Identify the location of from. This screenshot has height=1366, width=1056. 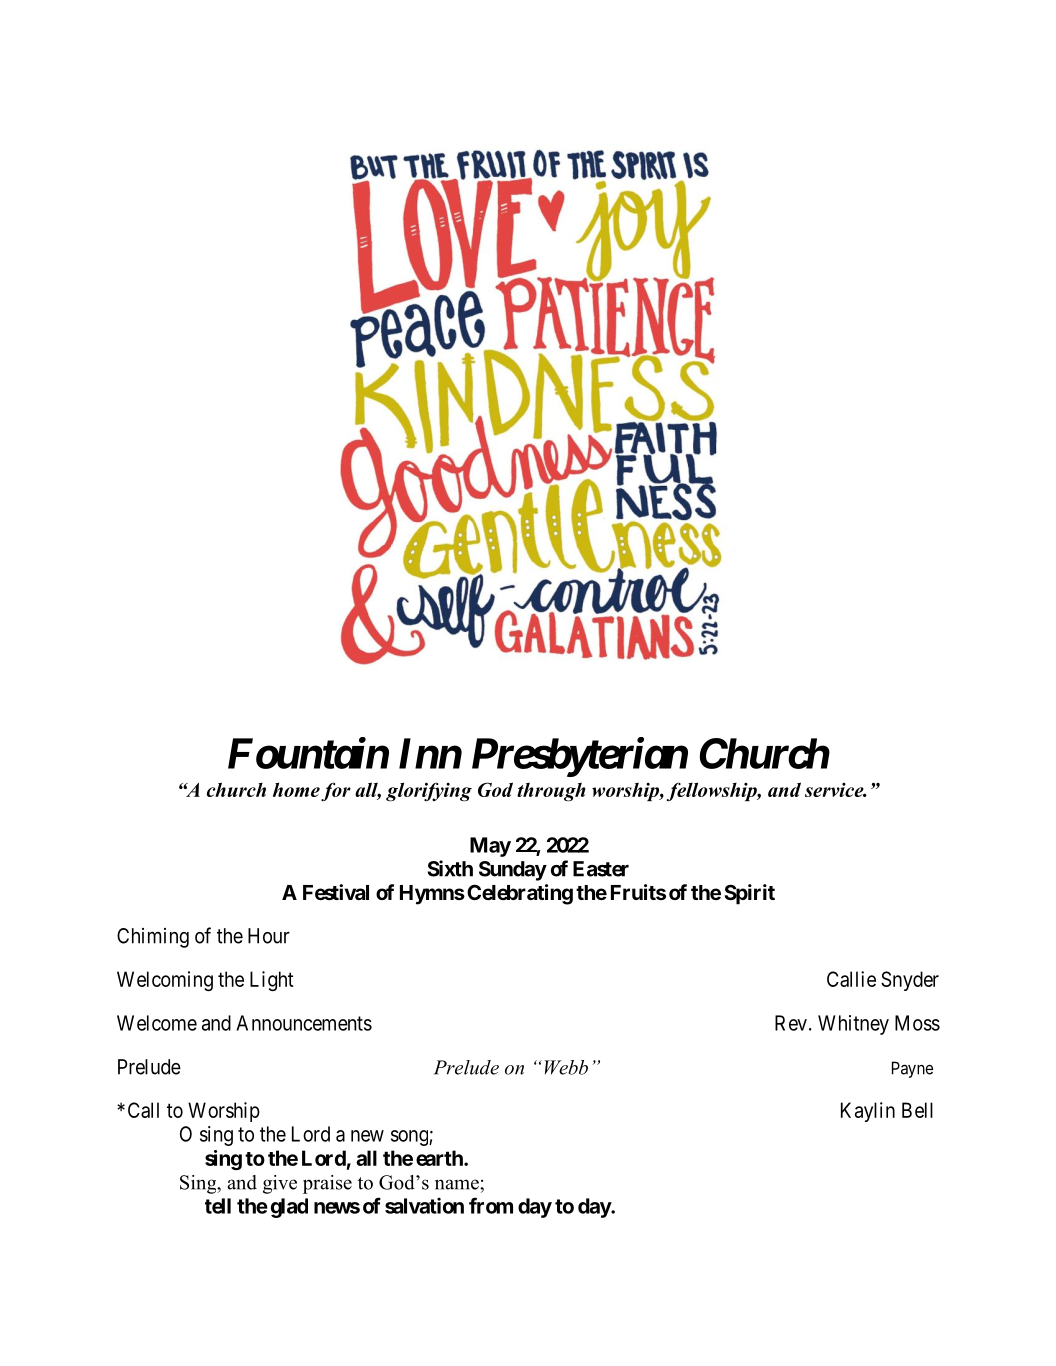
(491, 1205).
